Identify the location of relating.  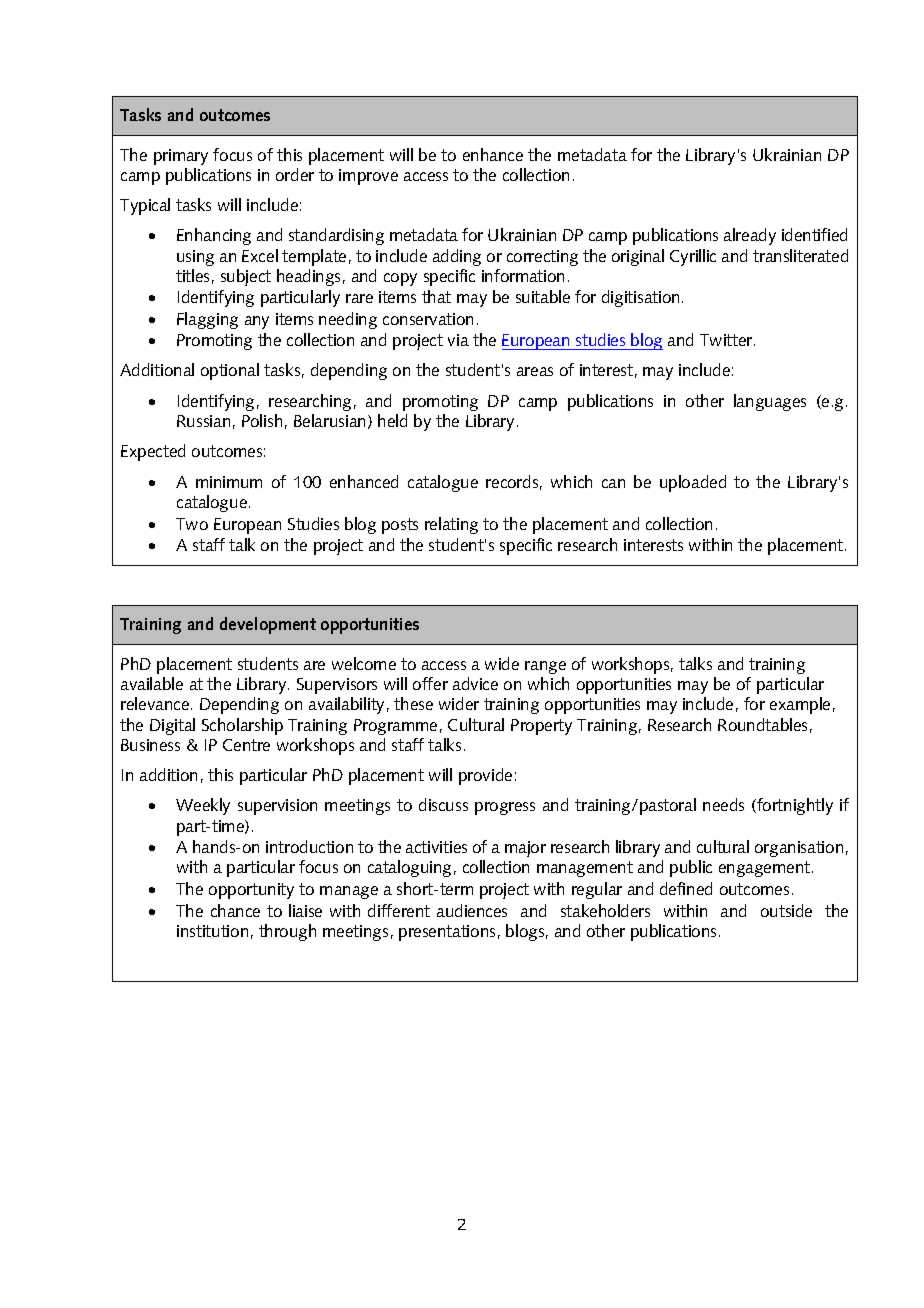
(451, 525).
